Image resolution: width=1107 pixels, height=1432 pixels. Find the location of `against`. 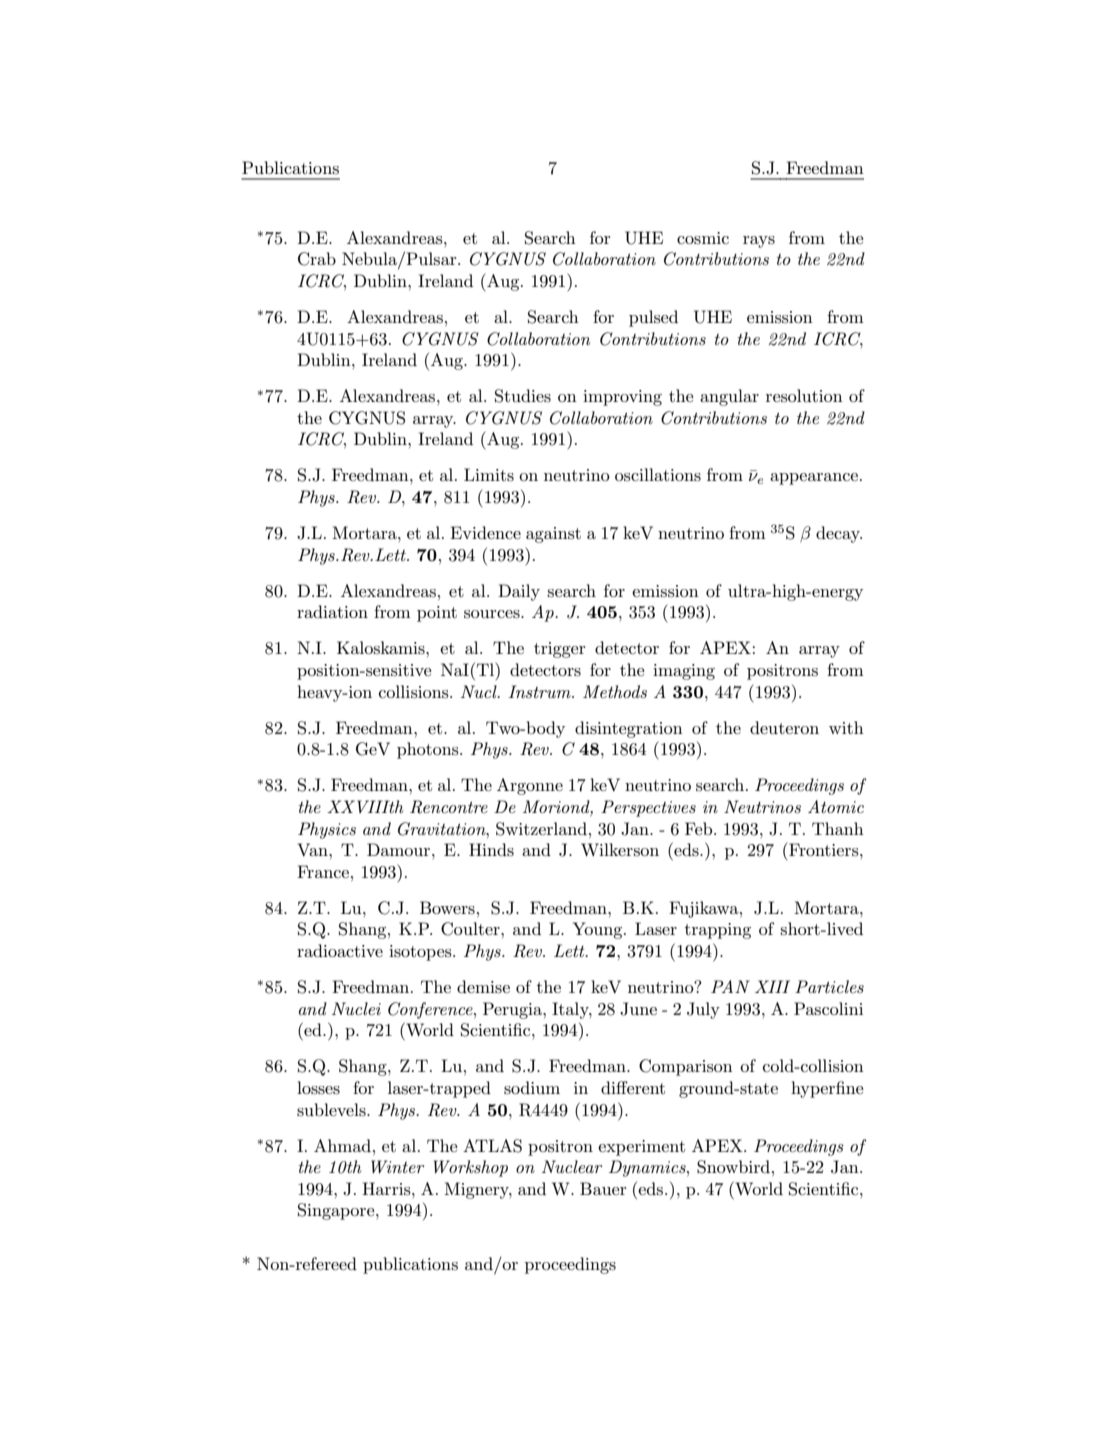

against is located at coordinates (553, 535).
